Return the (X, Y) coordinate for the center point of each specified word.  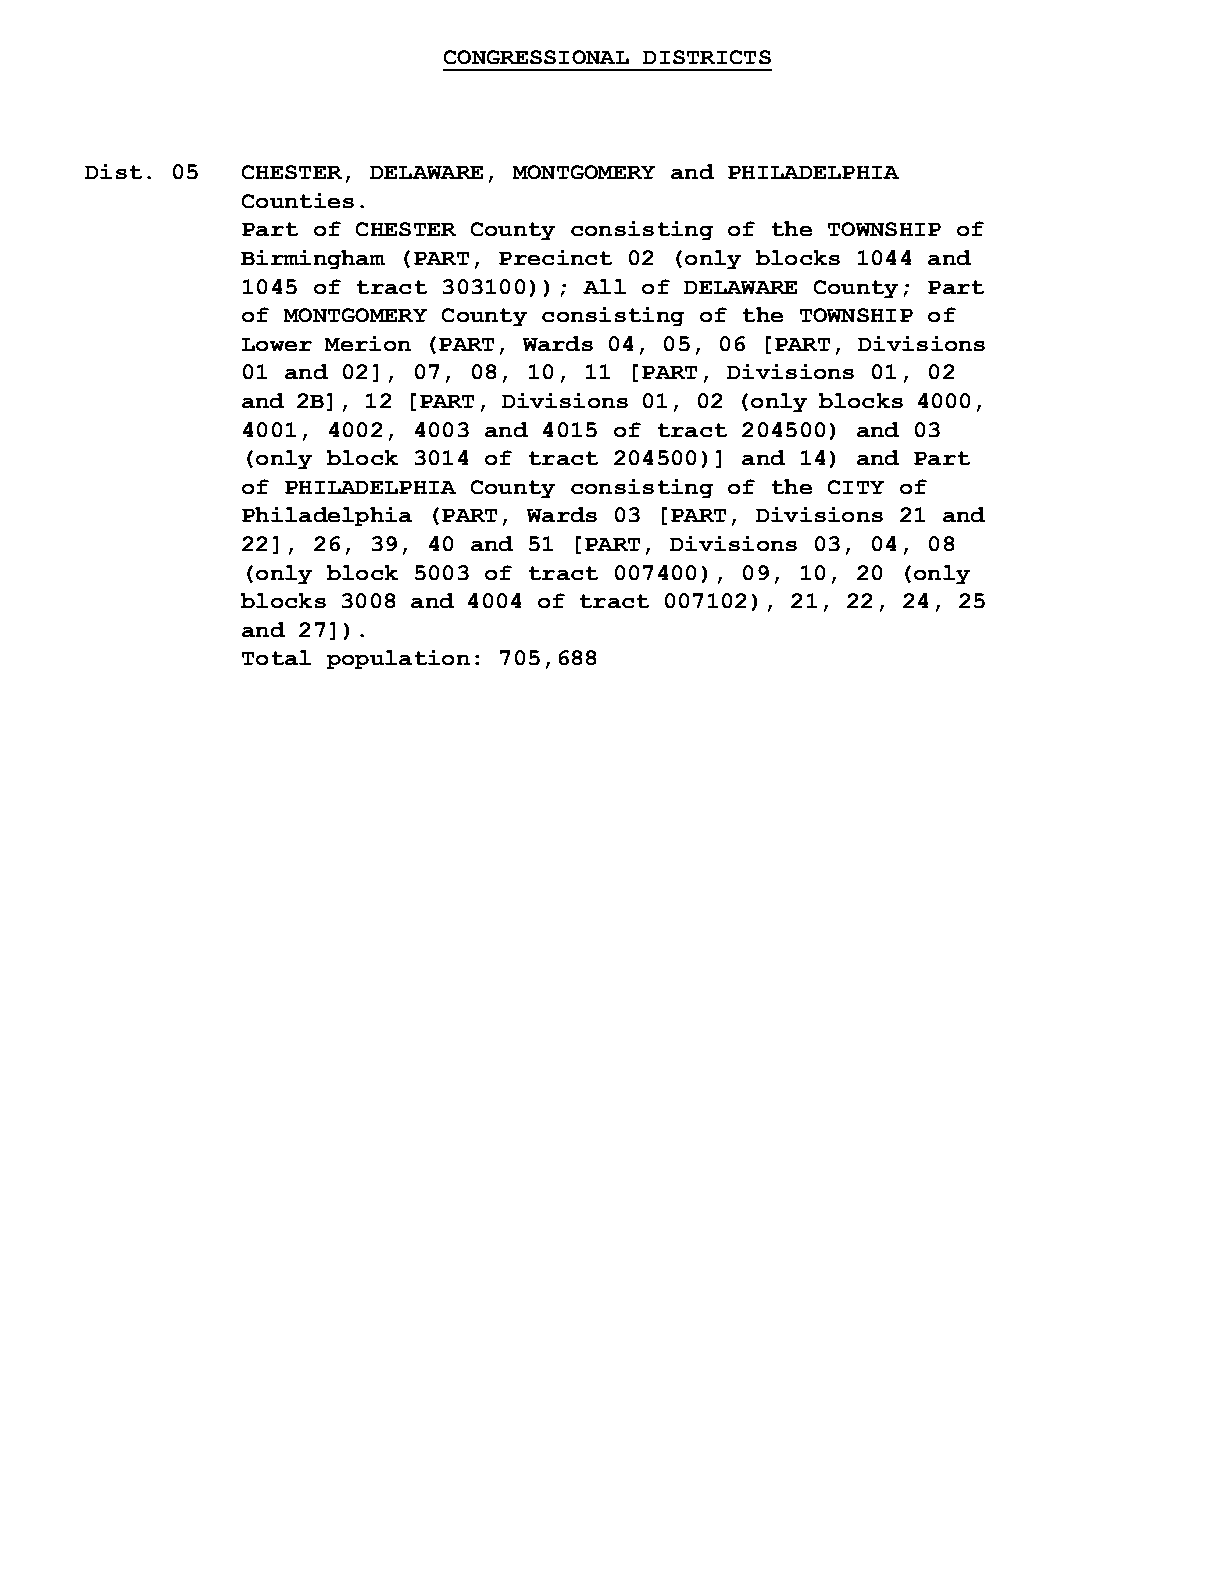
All (604, 286)
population (398, 659)
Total (276, 657)
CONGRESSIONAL (536, 57)
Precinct (555, 257)
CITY (856, 487)
